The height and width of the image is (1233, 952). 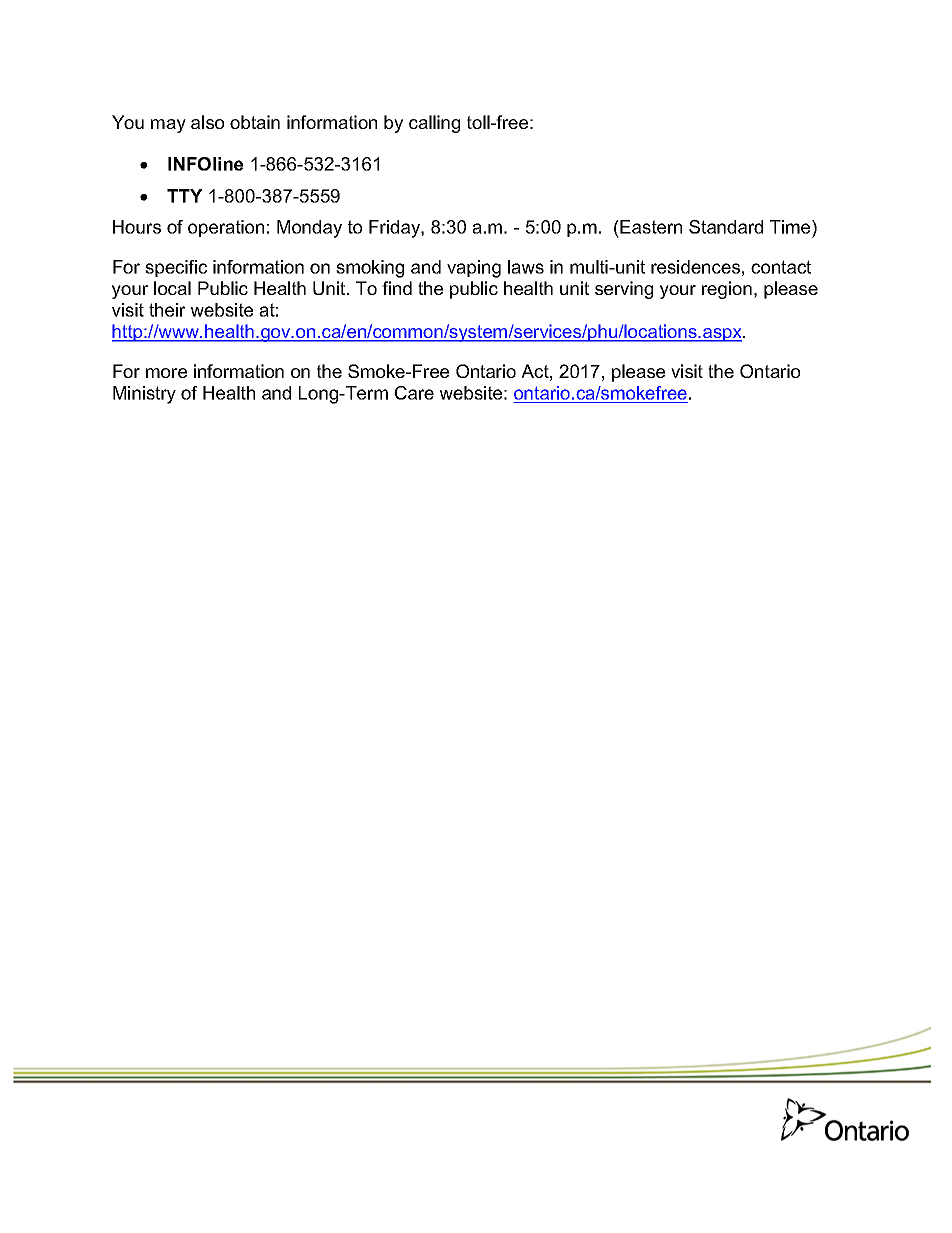 What do you see at coordinates (176, 268) in the image?
I see `specific` at bounding box center [176, 268].
